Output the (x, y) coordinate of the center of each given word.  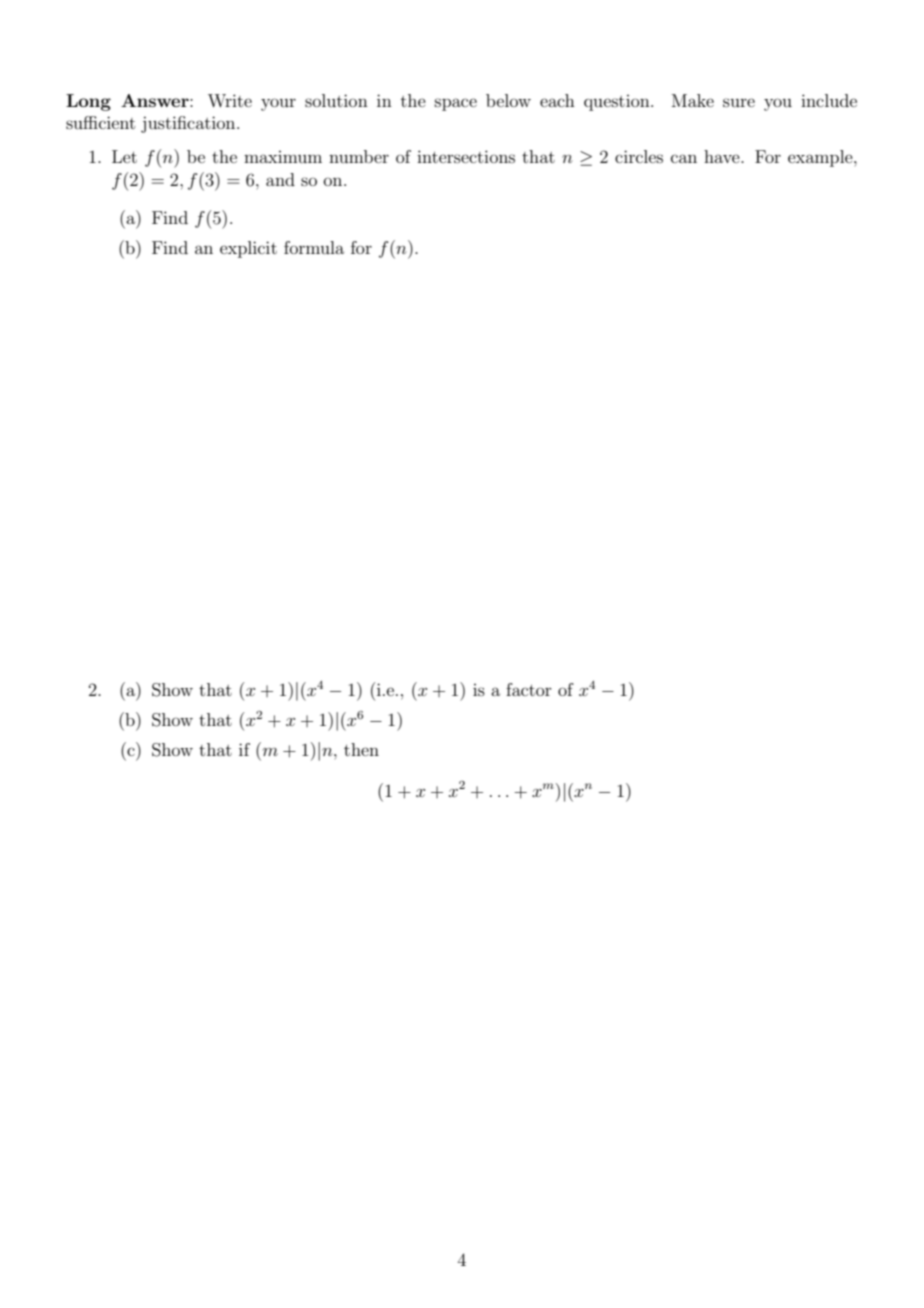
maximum (283, 157)
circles (639, 156)
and (280, 179)
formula (314, 247)
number (359, 156)
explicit (248, 249)
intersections (466, 156)
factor (529, 689)
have (723, 156)
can (684, 158)
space (456, 104)
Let (124, 156)
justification (189, 124)
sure (739, 102)
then (361, 749)
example (821, 158)
